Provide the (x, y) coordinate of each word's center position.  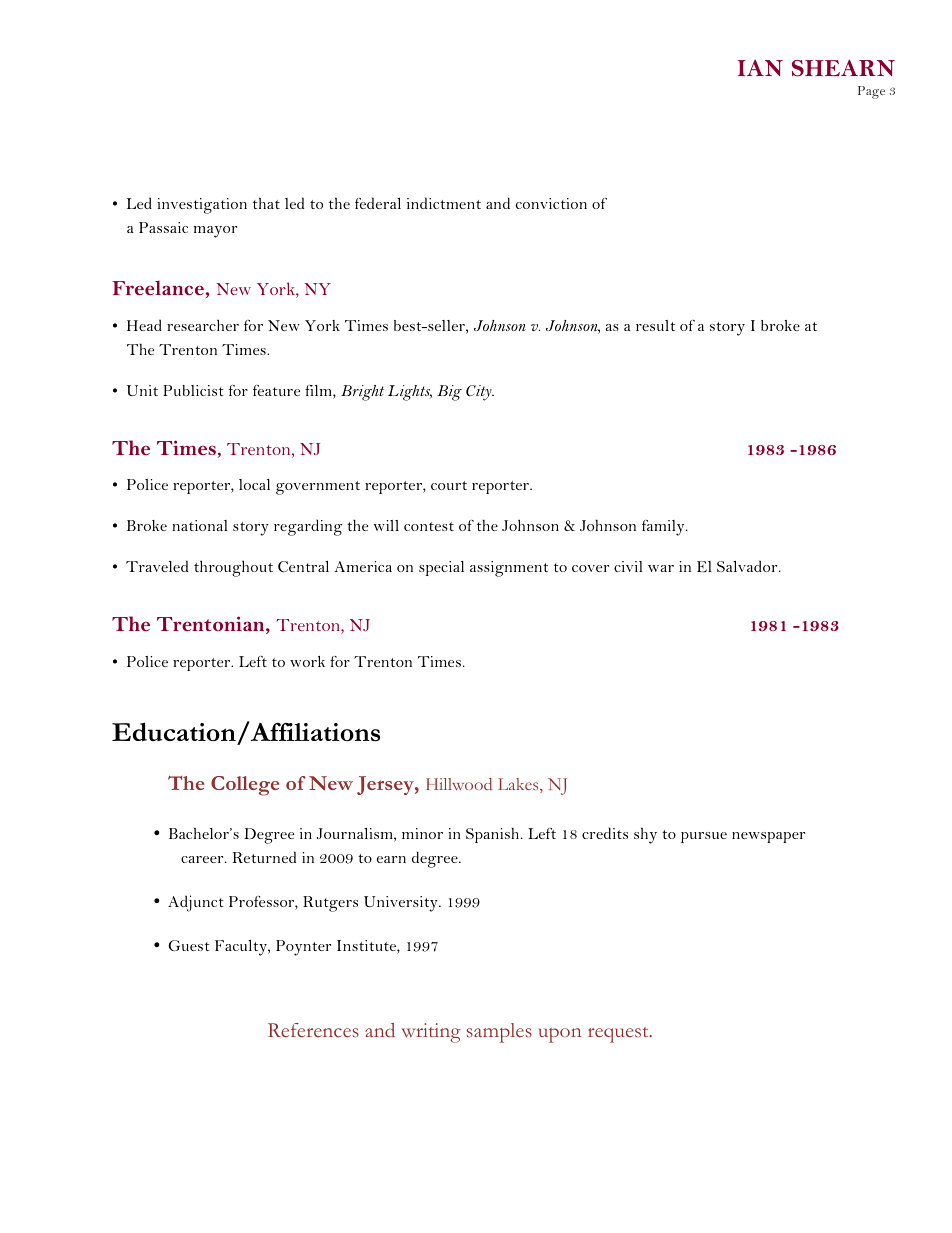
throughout (233, 568)
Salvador (748, 566)
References (313, 1030)
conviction (551, 203)
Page (871, 92)
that (266, 203)
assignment (509, 569)
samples (499, 1033)
